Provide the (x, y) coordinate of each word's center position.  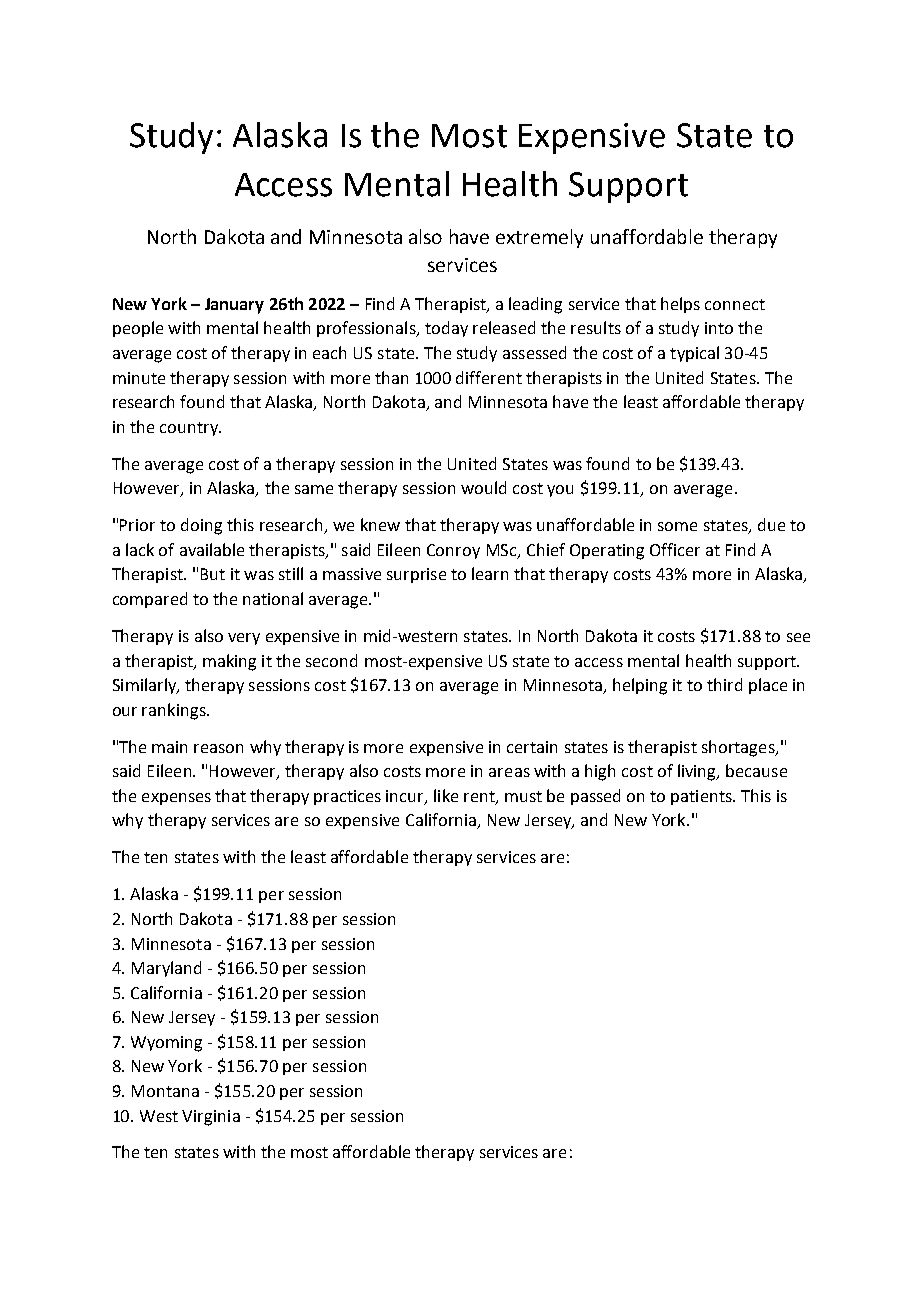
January (234, 306)
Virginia (211, 1118)
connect (735, 304)
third (724, 684)
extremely (539, 238)
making (229, 662)
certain (532, 747)
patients (702, 797)
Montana (165, 1091)
